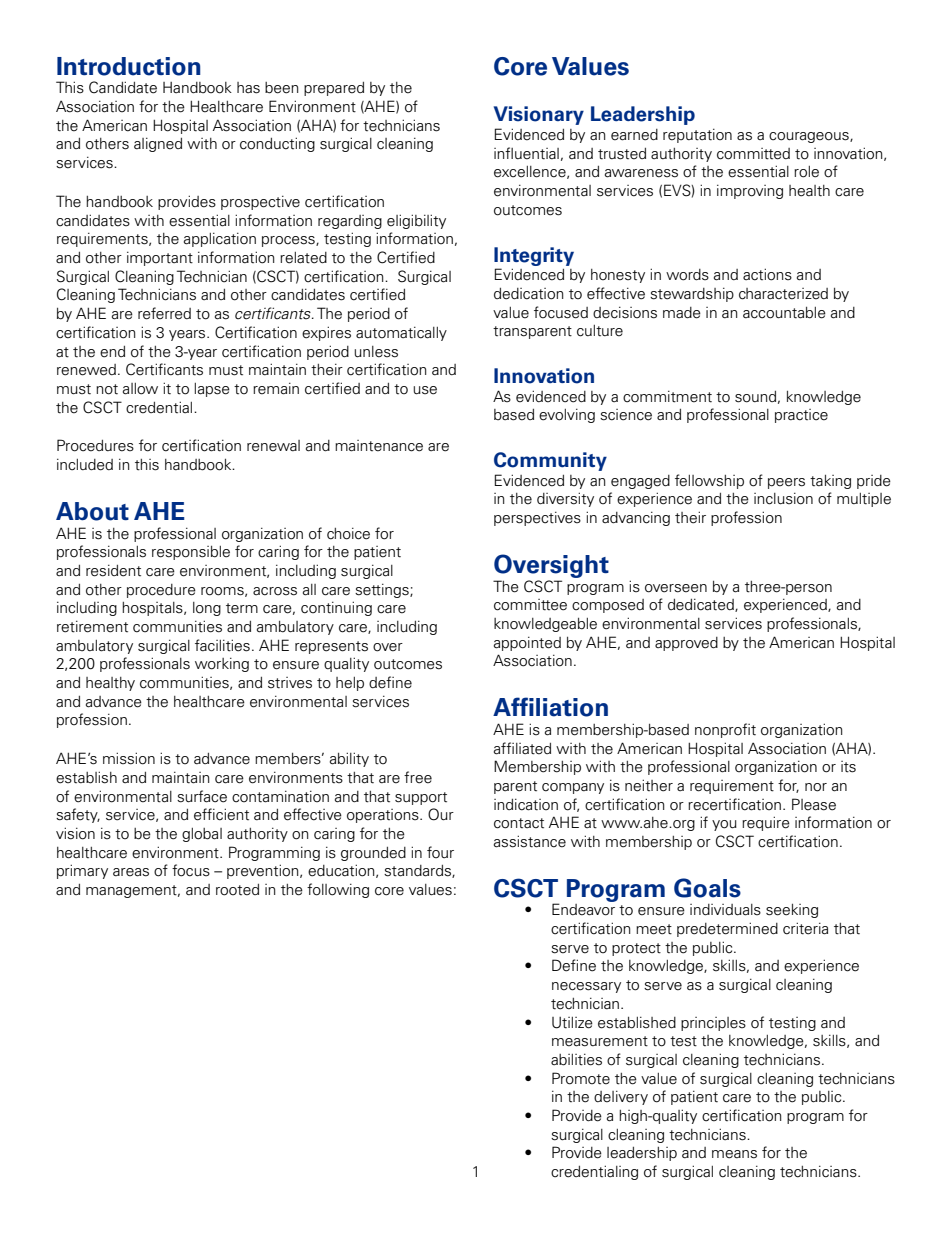 The width and height of the image is (952, 1233). Describe the element at coordinates (526, 153) in the image. I see `influential` at that location.
